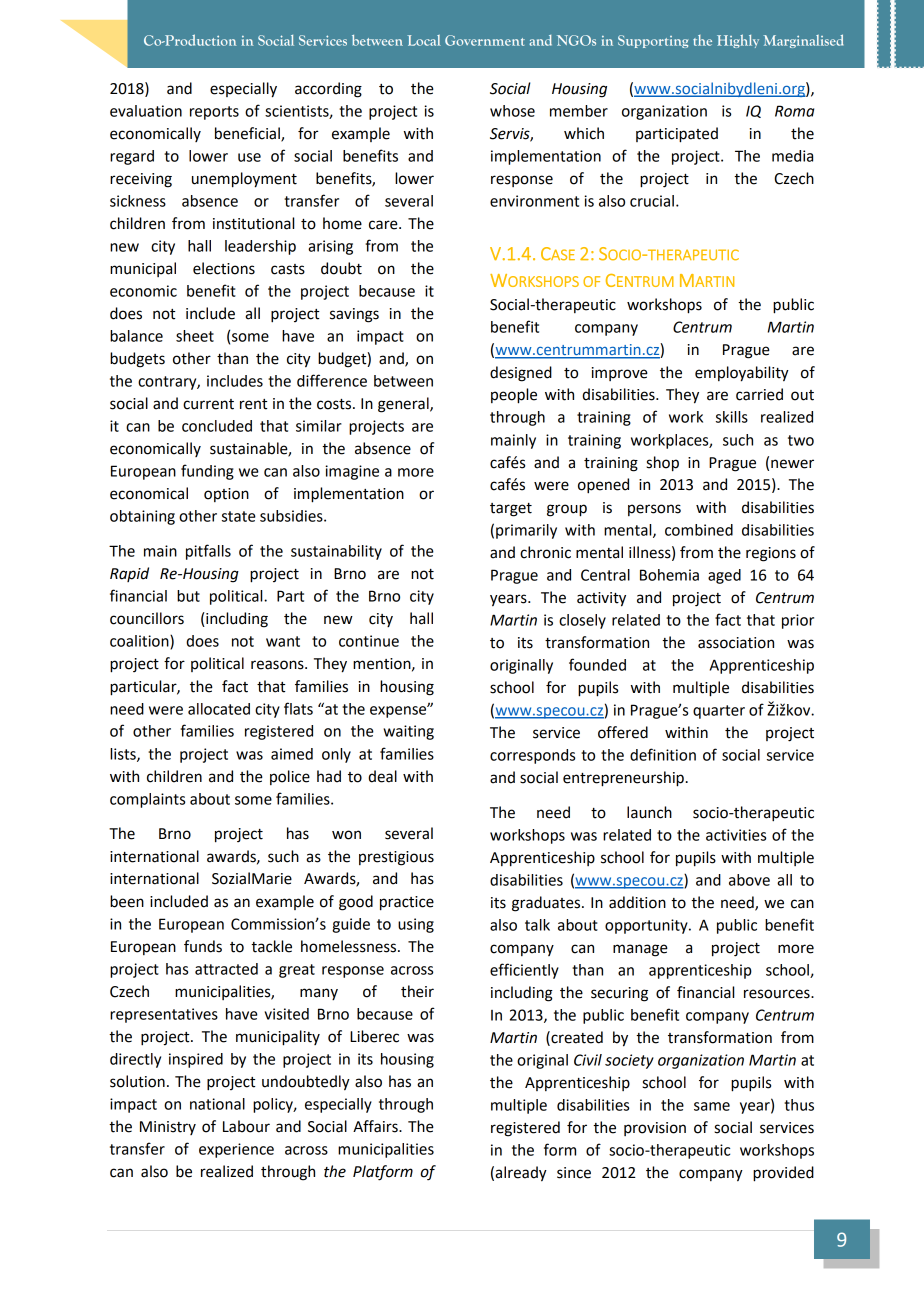 This screenshot has height=1308, width=924. I want to click on continue, so click(369, 641).
